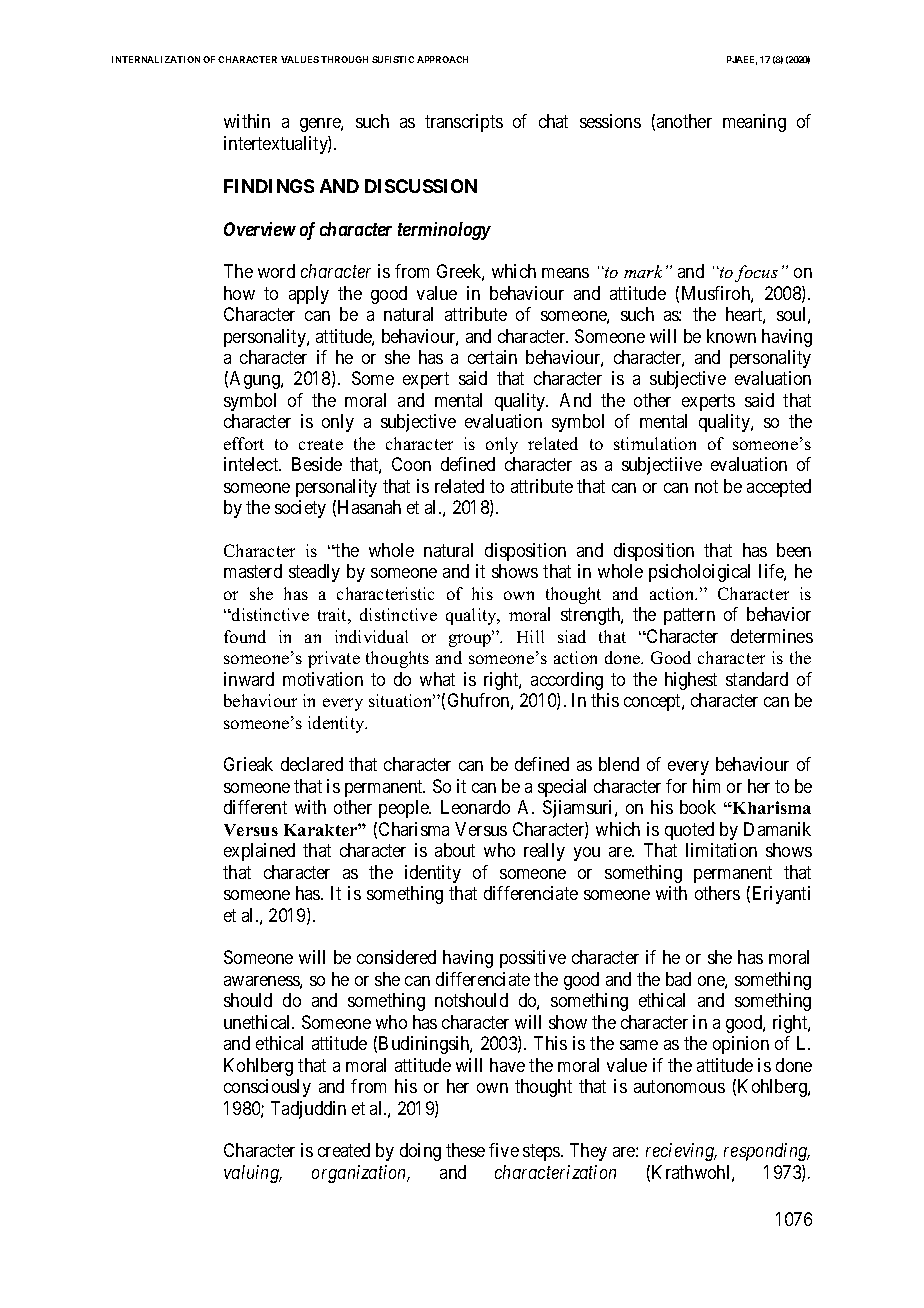 The height and width of the page is (1308, 924). I want to click on transcripts, so click(464, 123).
